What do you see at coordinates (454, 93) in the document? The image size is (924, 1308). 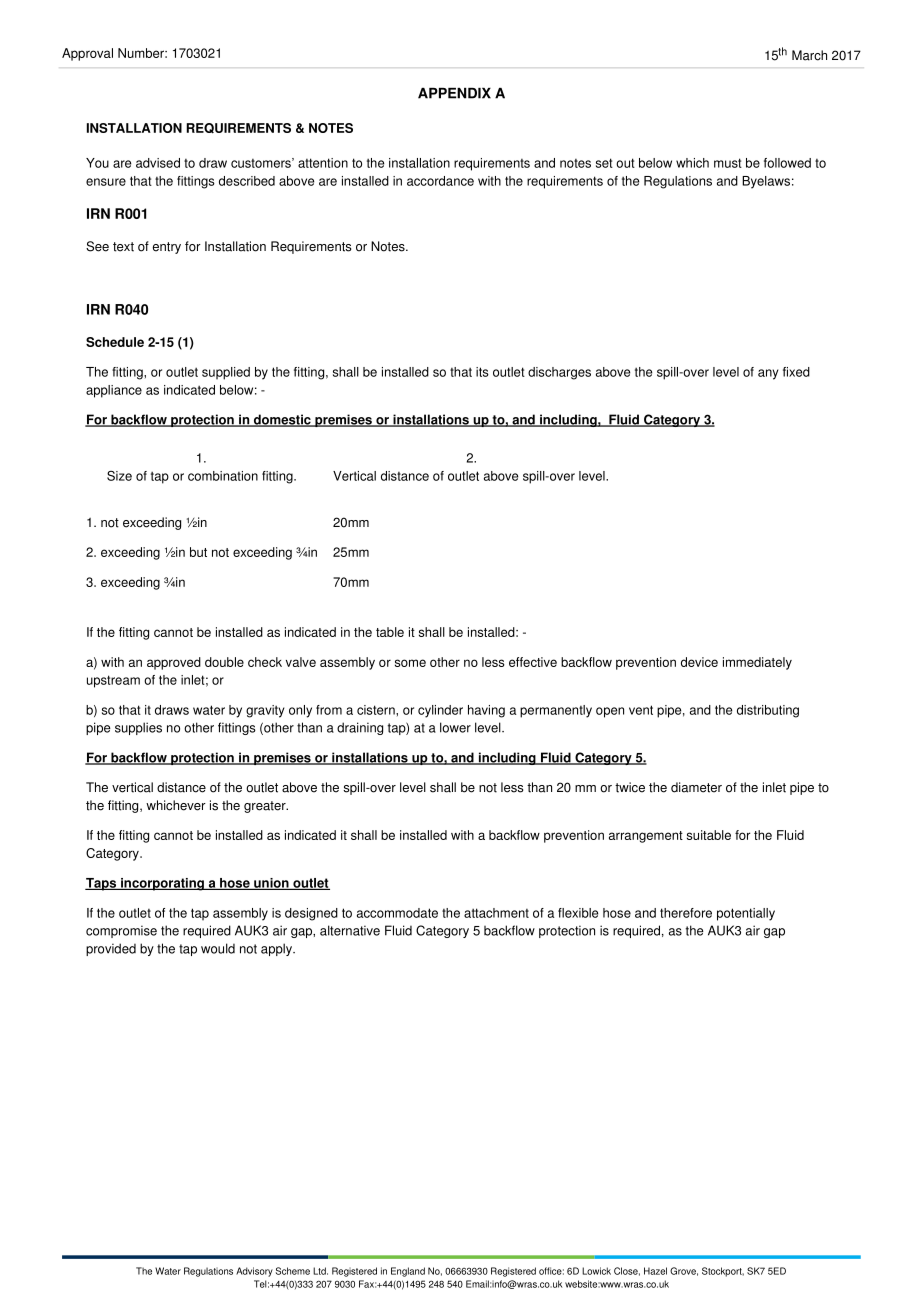 I see `APPENDIX` at bounding box center [454, 93].
